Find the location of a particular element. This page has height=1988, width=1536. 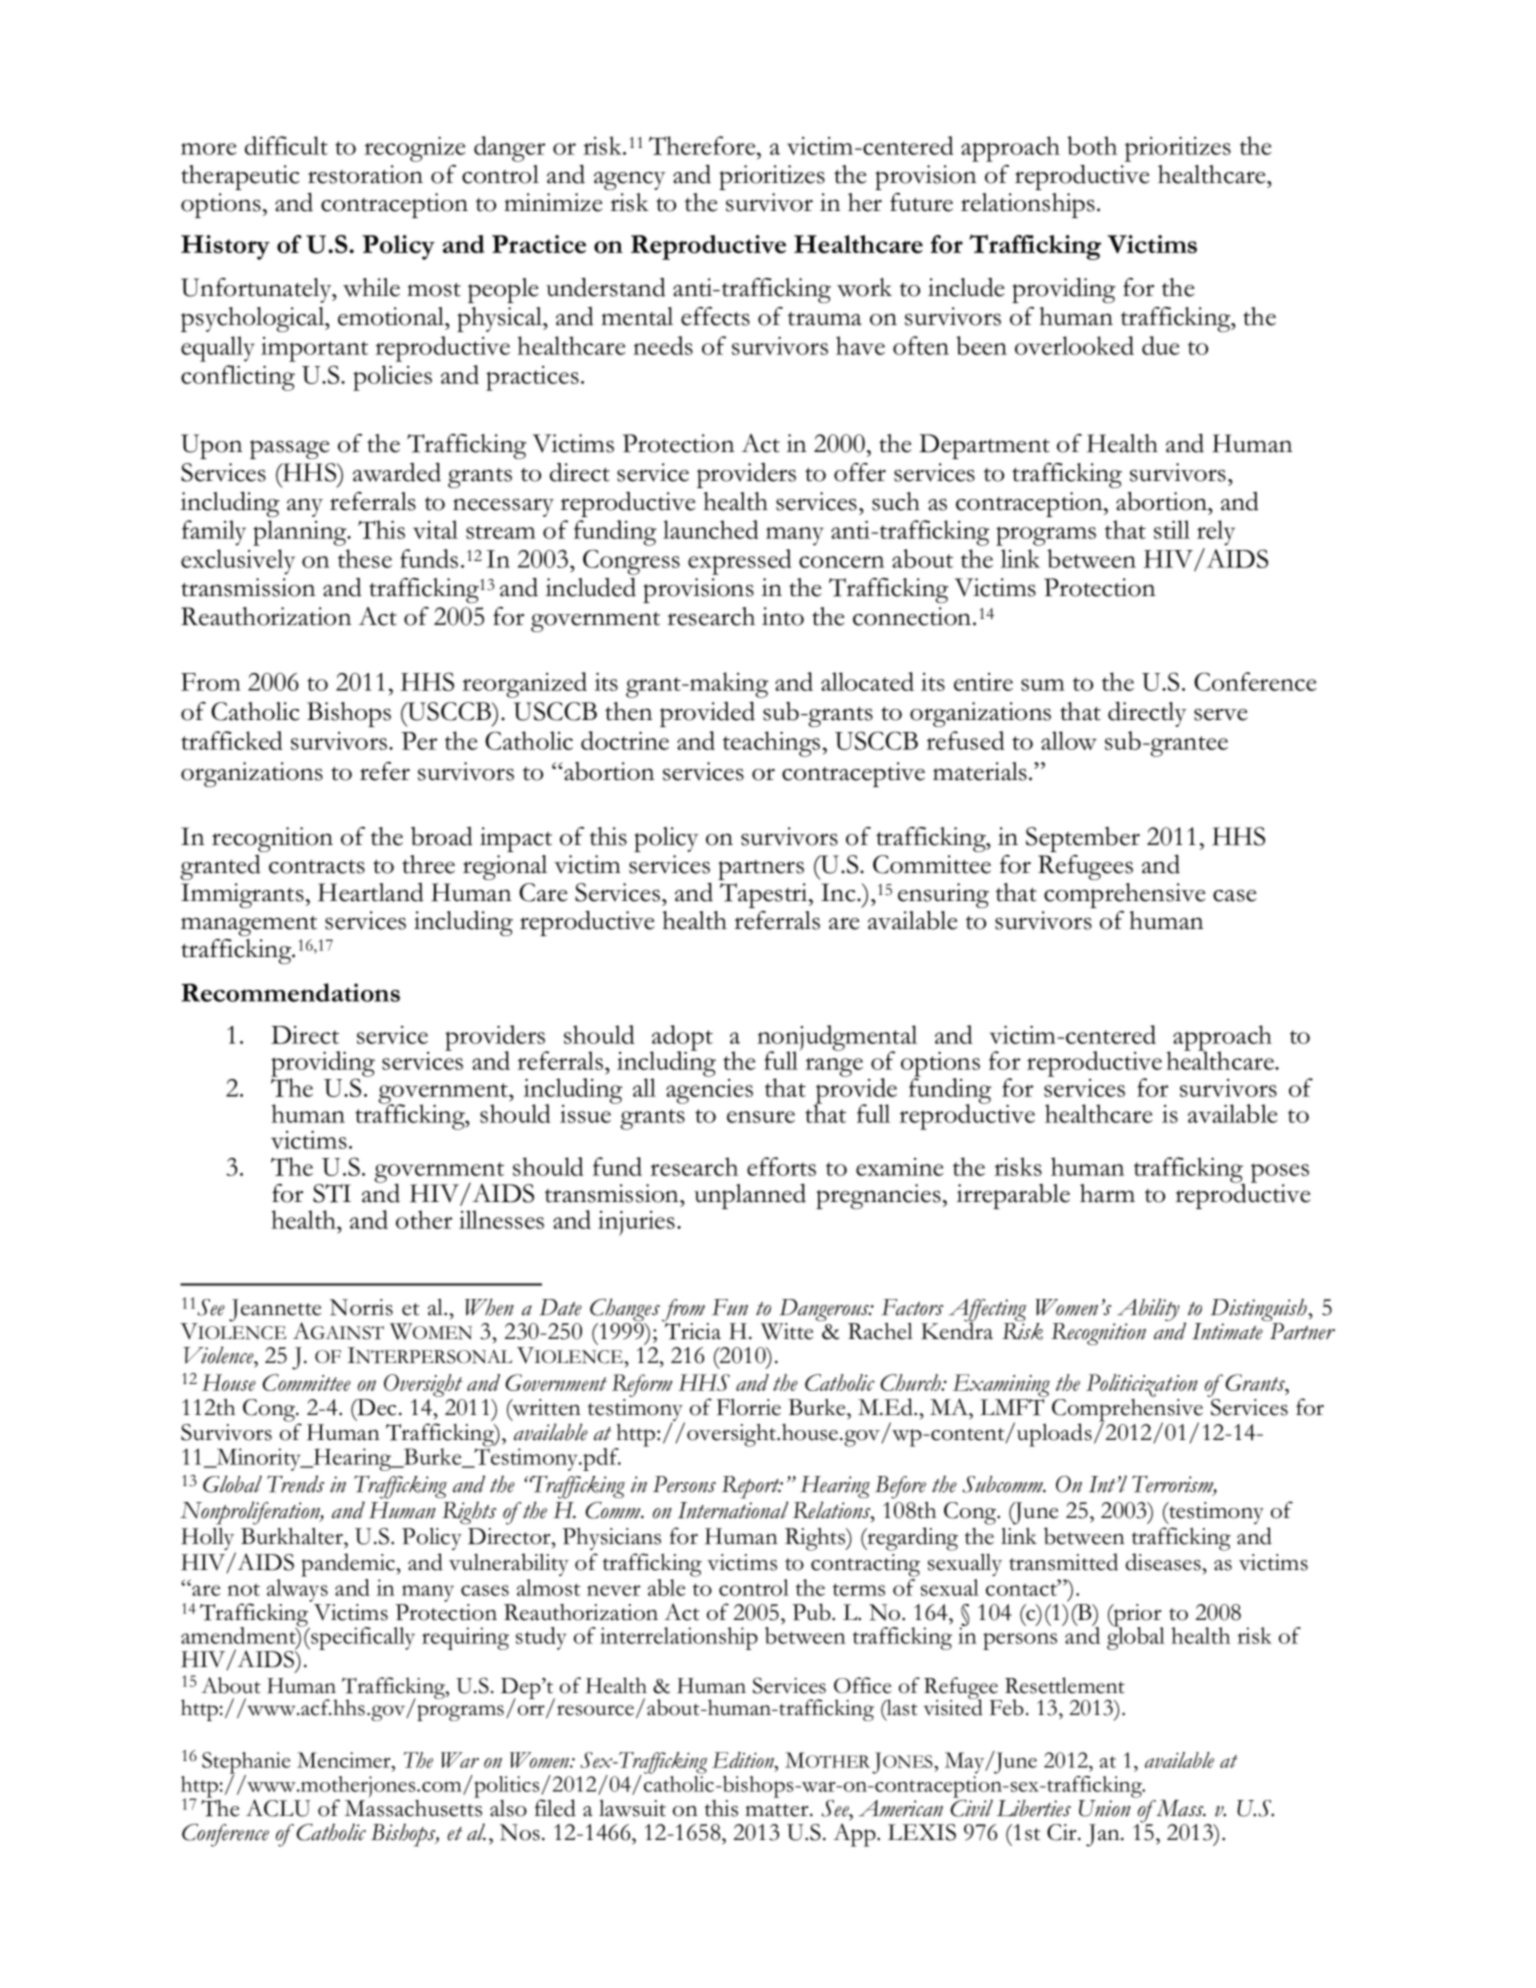

both is located at coordinates (1092, 145).
